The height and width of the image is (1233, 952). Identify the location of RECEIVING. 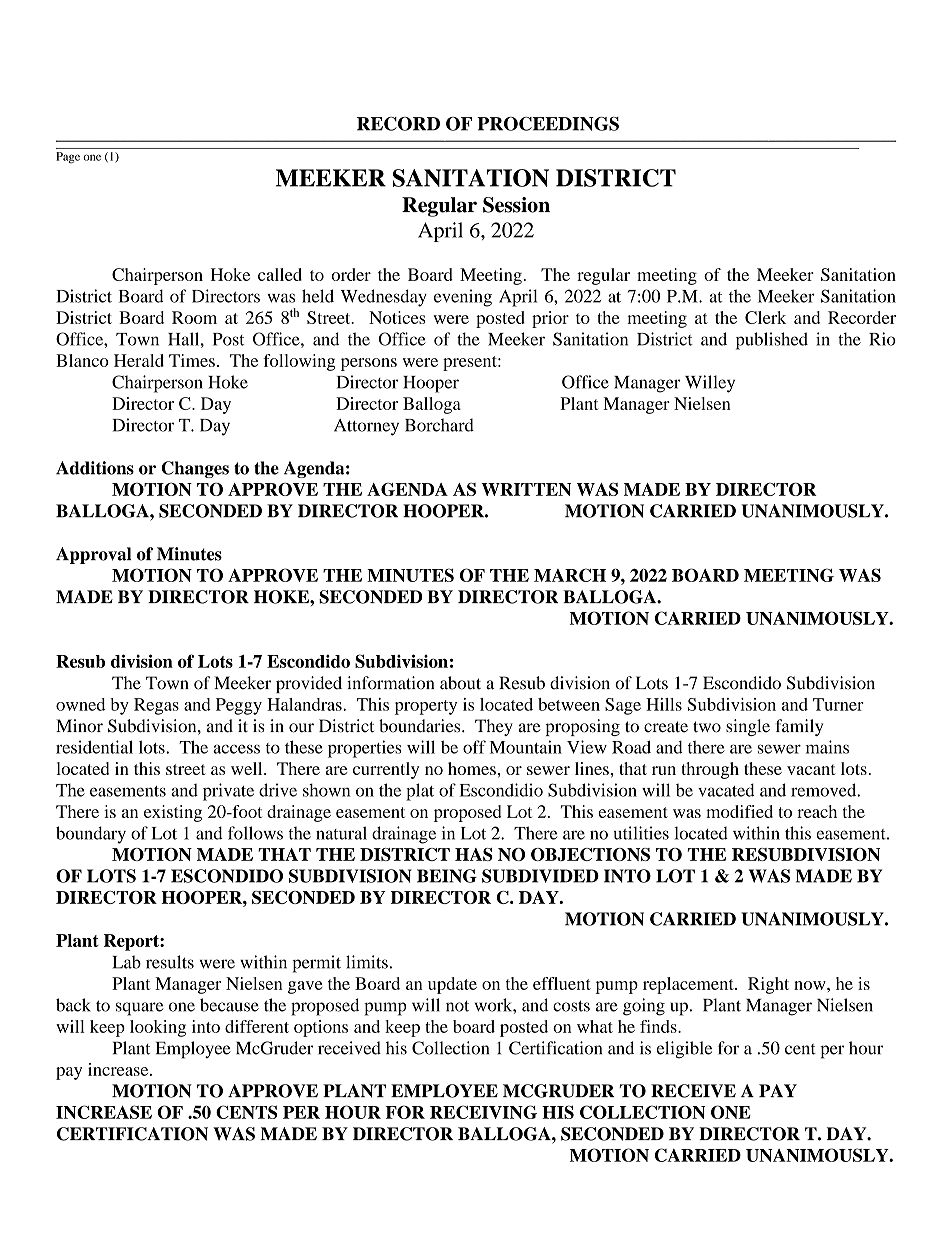
(483, 1112).
